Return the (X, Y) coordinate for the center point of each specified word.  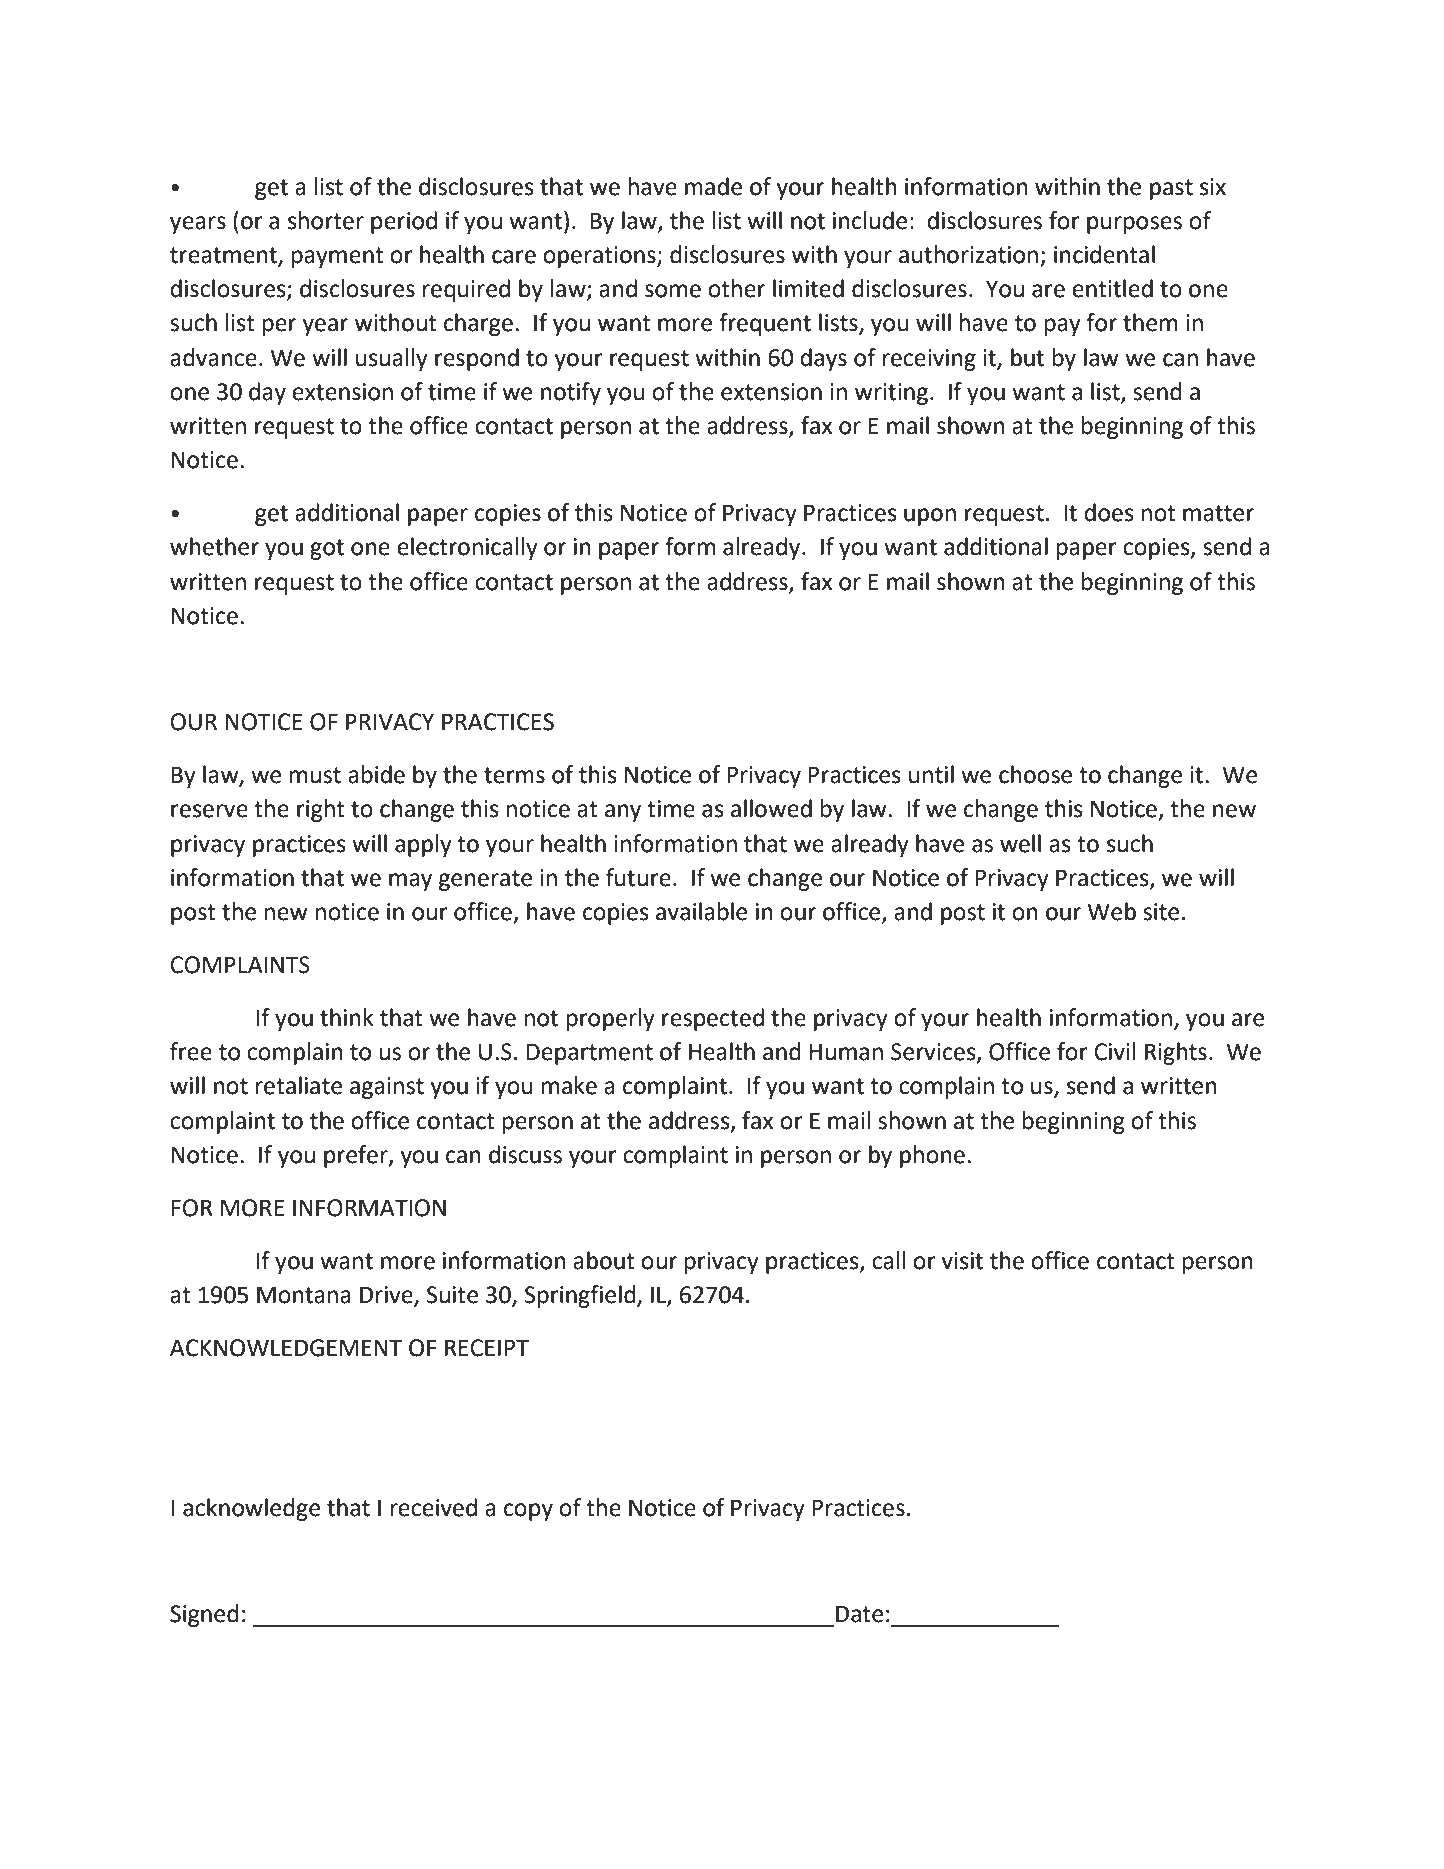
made (713, 186)
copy (528, 1512)
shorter (326, 220)
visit (962, 1261)
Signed (204, 1615)
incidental (1104, 254)
